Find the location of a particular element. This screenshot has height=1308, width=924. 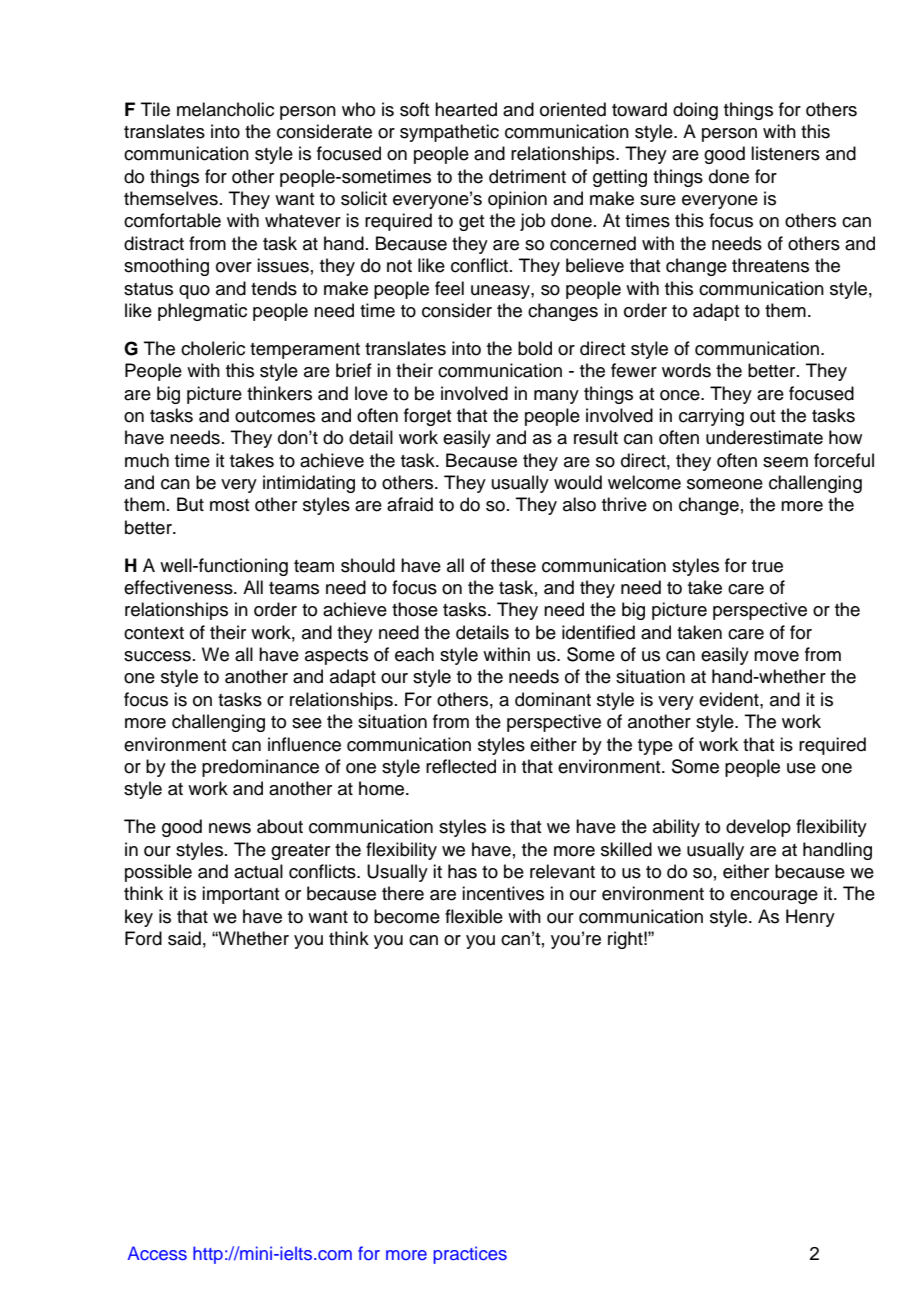

these is located at coordinates (513, 565).
